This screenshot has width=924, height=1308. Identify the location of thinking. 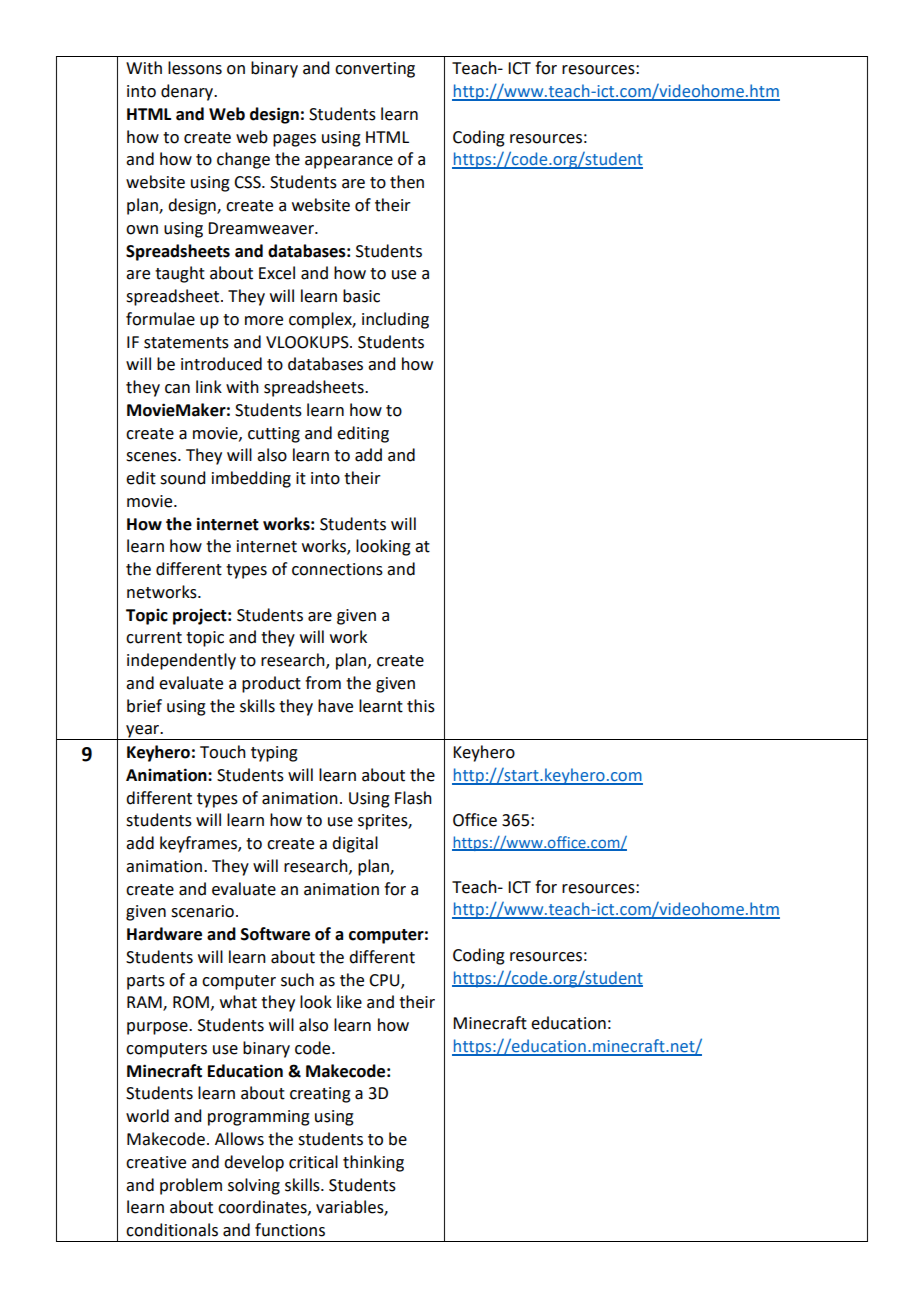
(373, 1163).
